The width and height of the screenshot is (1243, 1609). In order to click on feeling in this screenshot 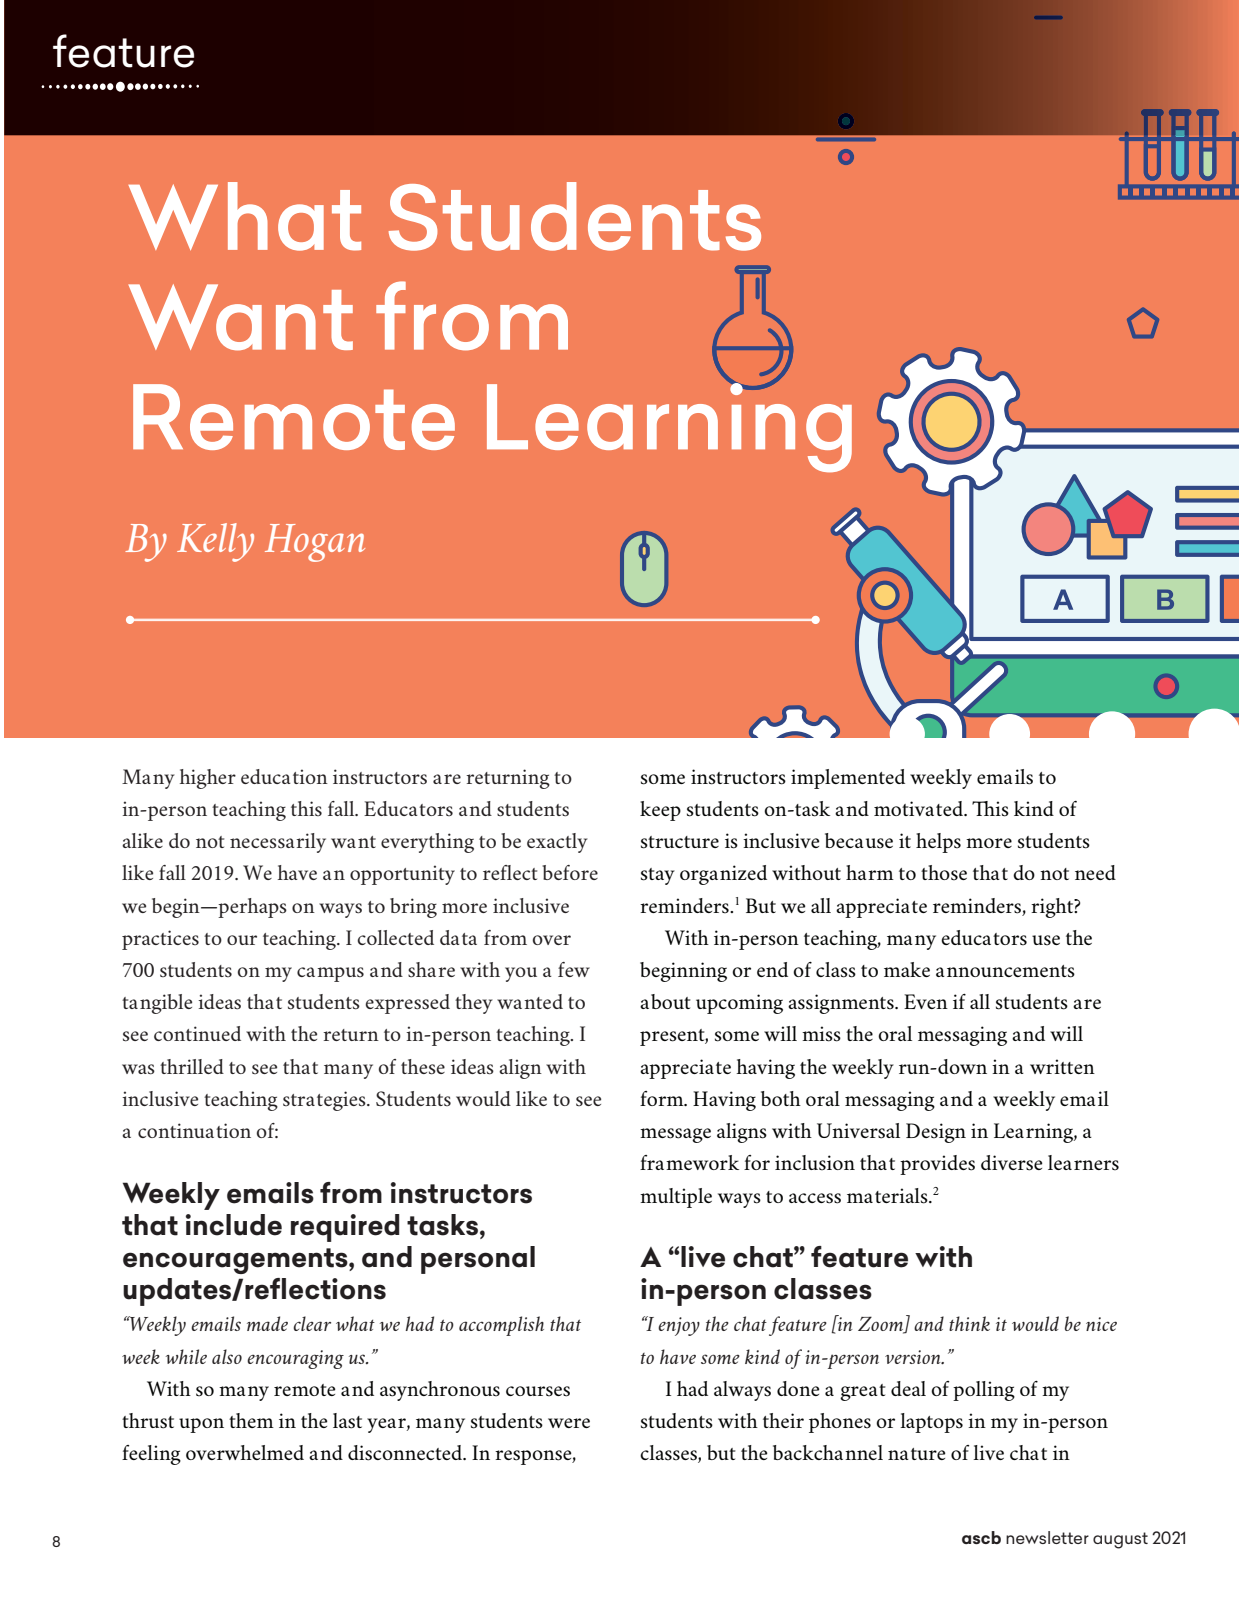, I will do `click(151, 1455)`.
